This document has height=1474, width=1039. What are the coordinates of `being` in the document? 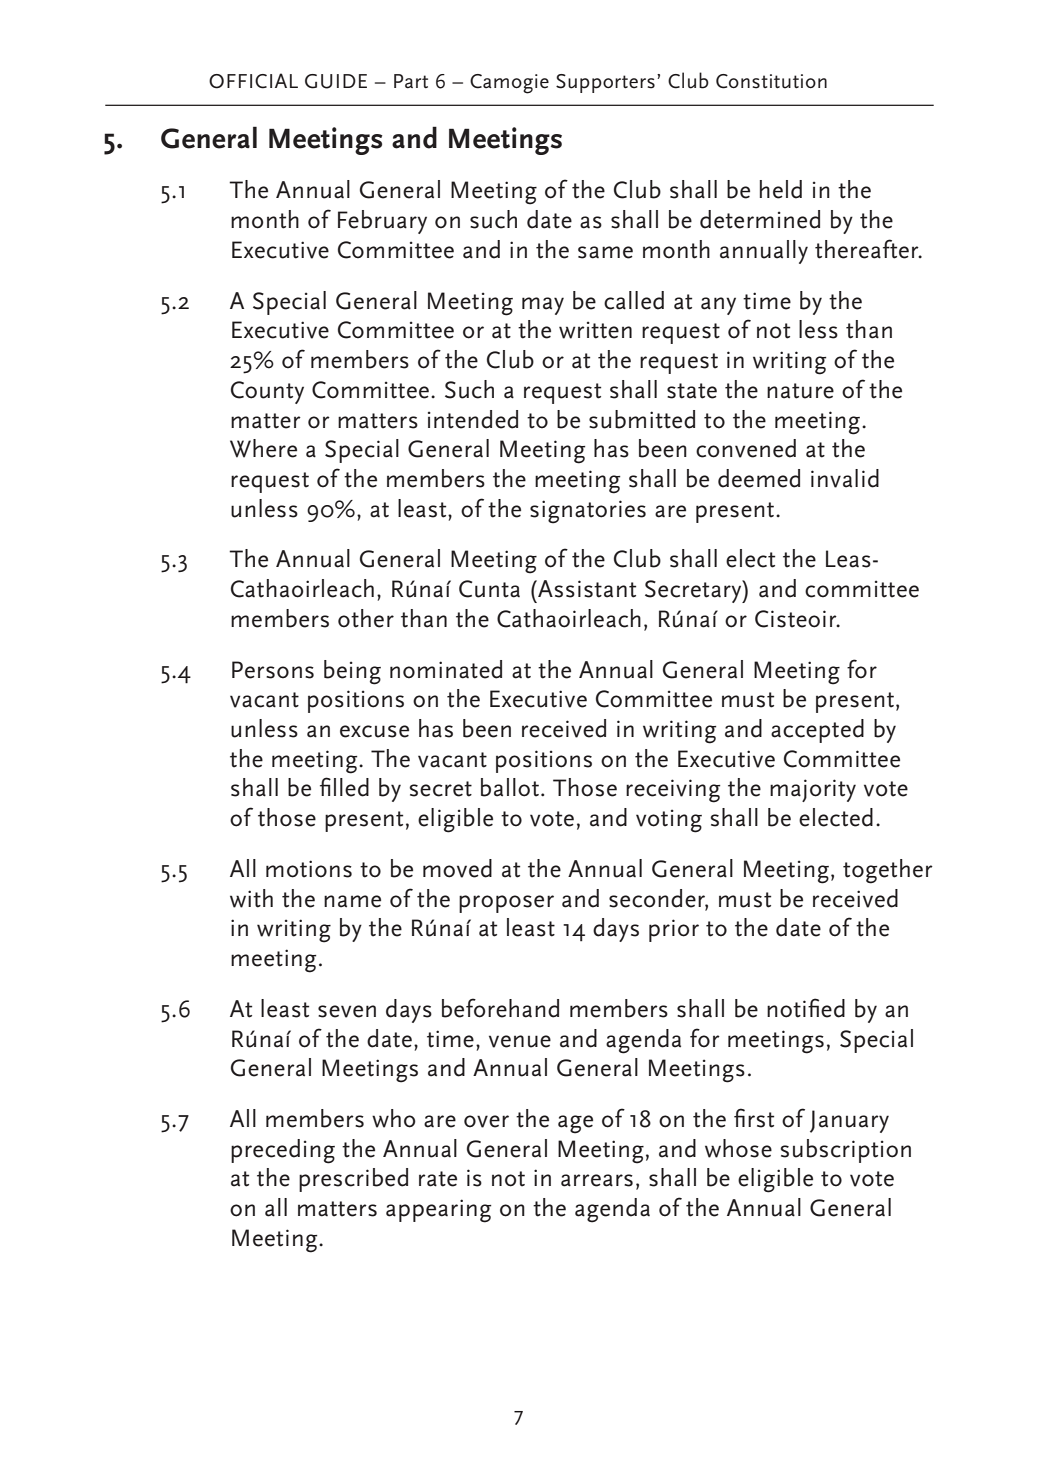 It's located at (352, 672).
